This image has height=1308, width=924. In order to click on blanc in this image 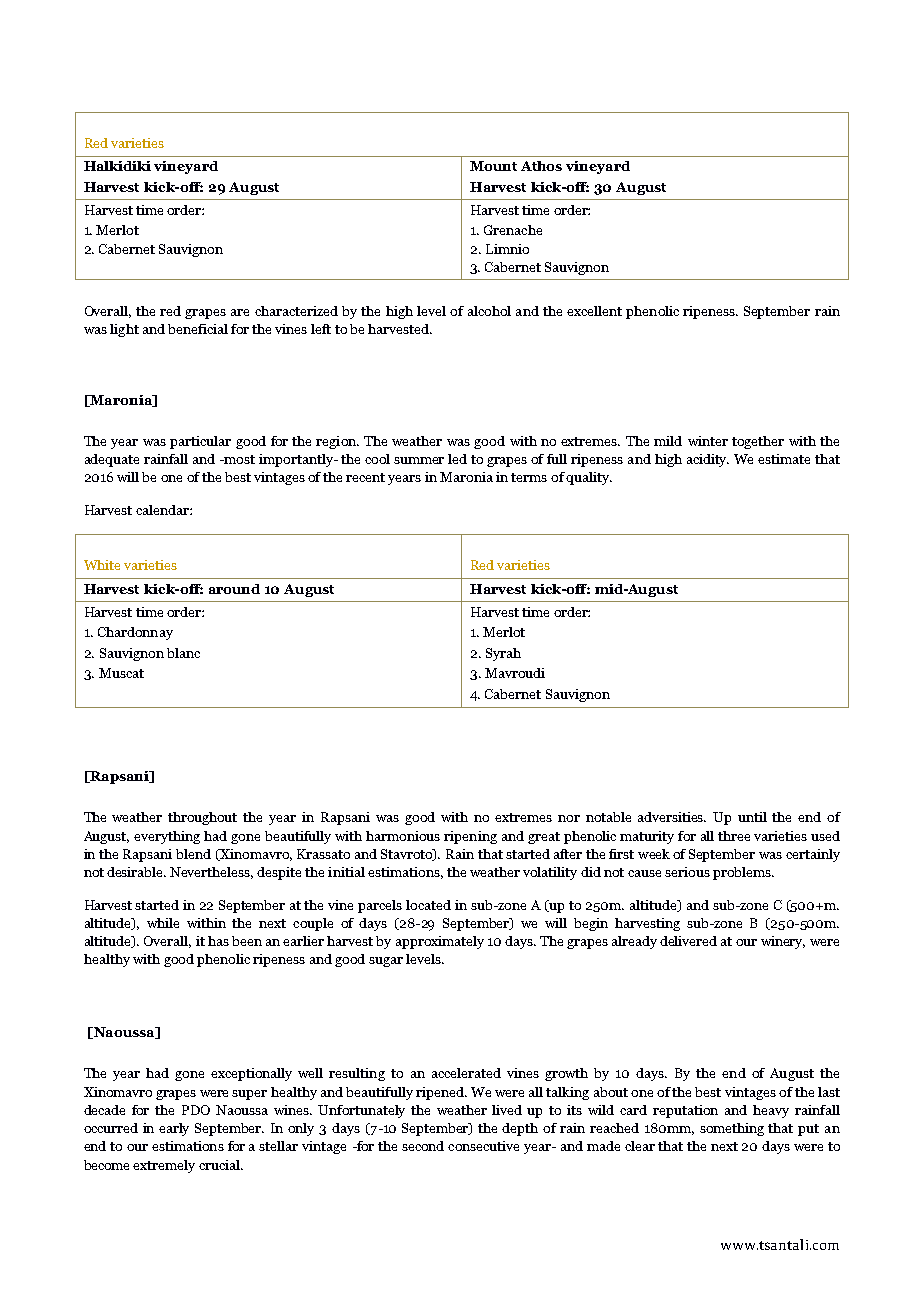, I will do `click(183, 653)`.
